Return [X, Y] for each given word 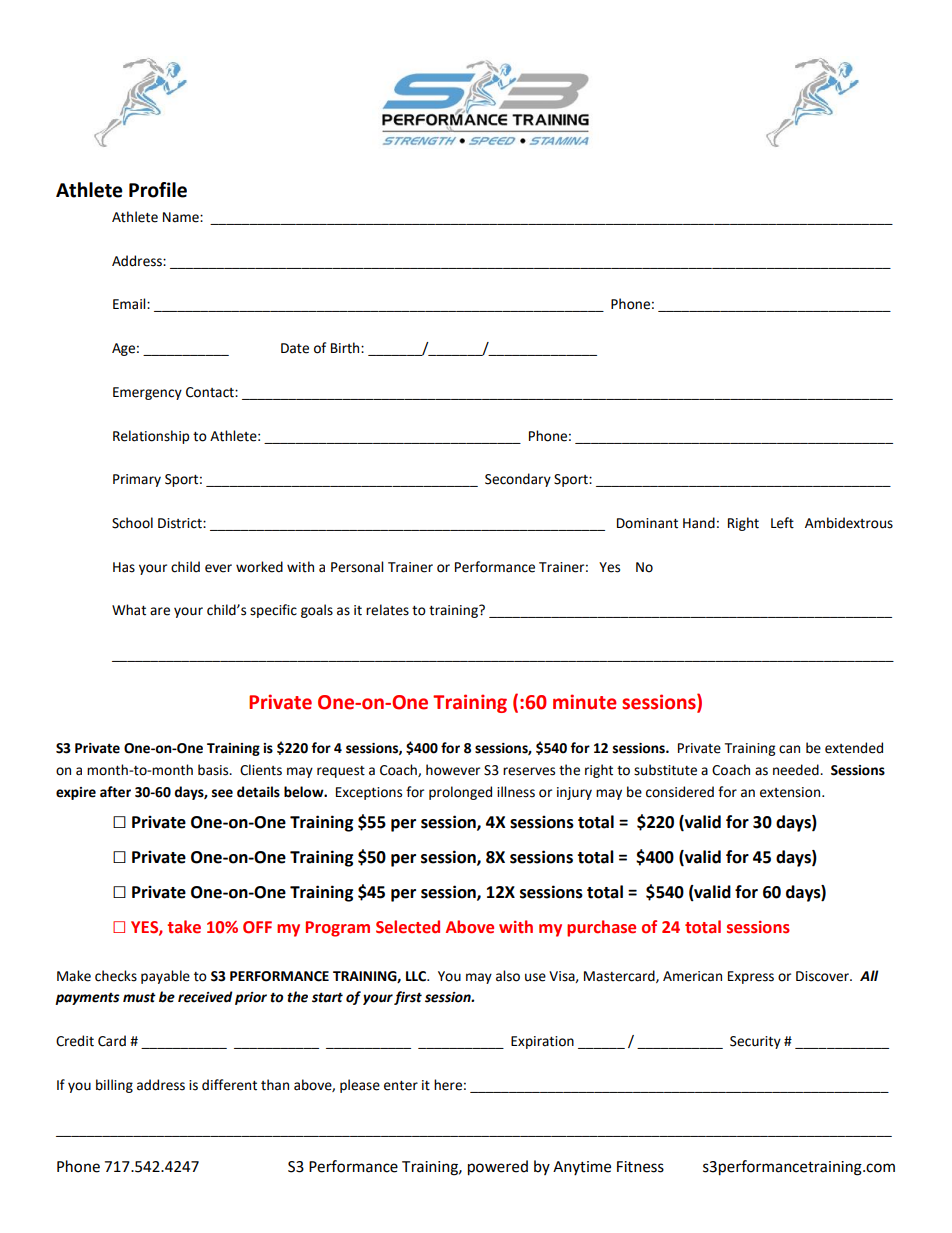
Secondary [518, 480]
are [160, 611]
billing [114, 1086]
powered [498, 1168]
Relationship [151, 437]
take [184, 927]
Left [782, 523]
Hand [699, 523]
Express [751, 977]
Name [182, 217]
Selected [408, 927]
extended [854, 748]
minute [585, 702]
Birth [346, 348]
